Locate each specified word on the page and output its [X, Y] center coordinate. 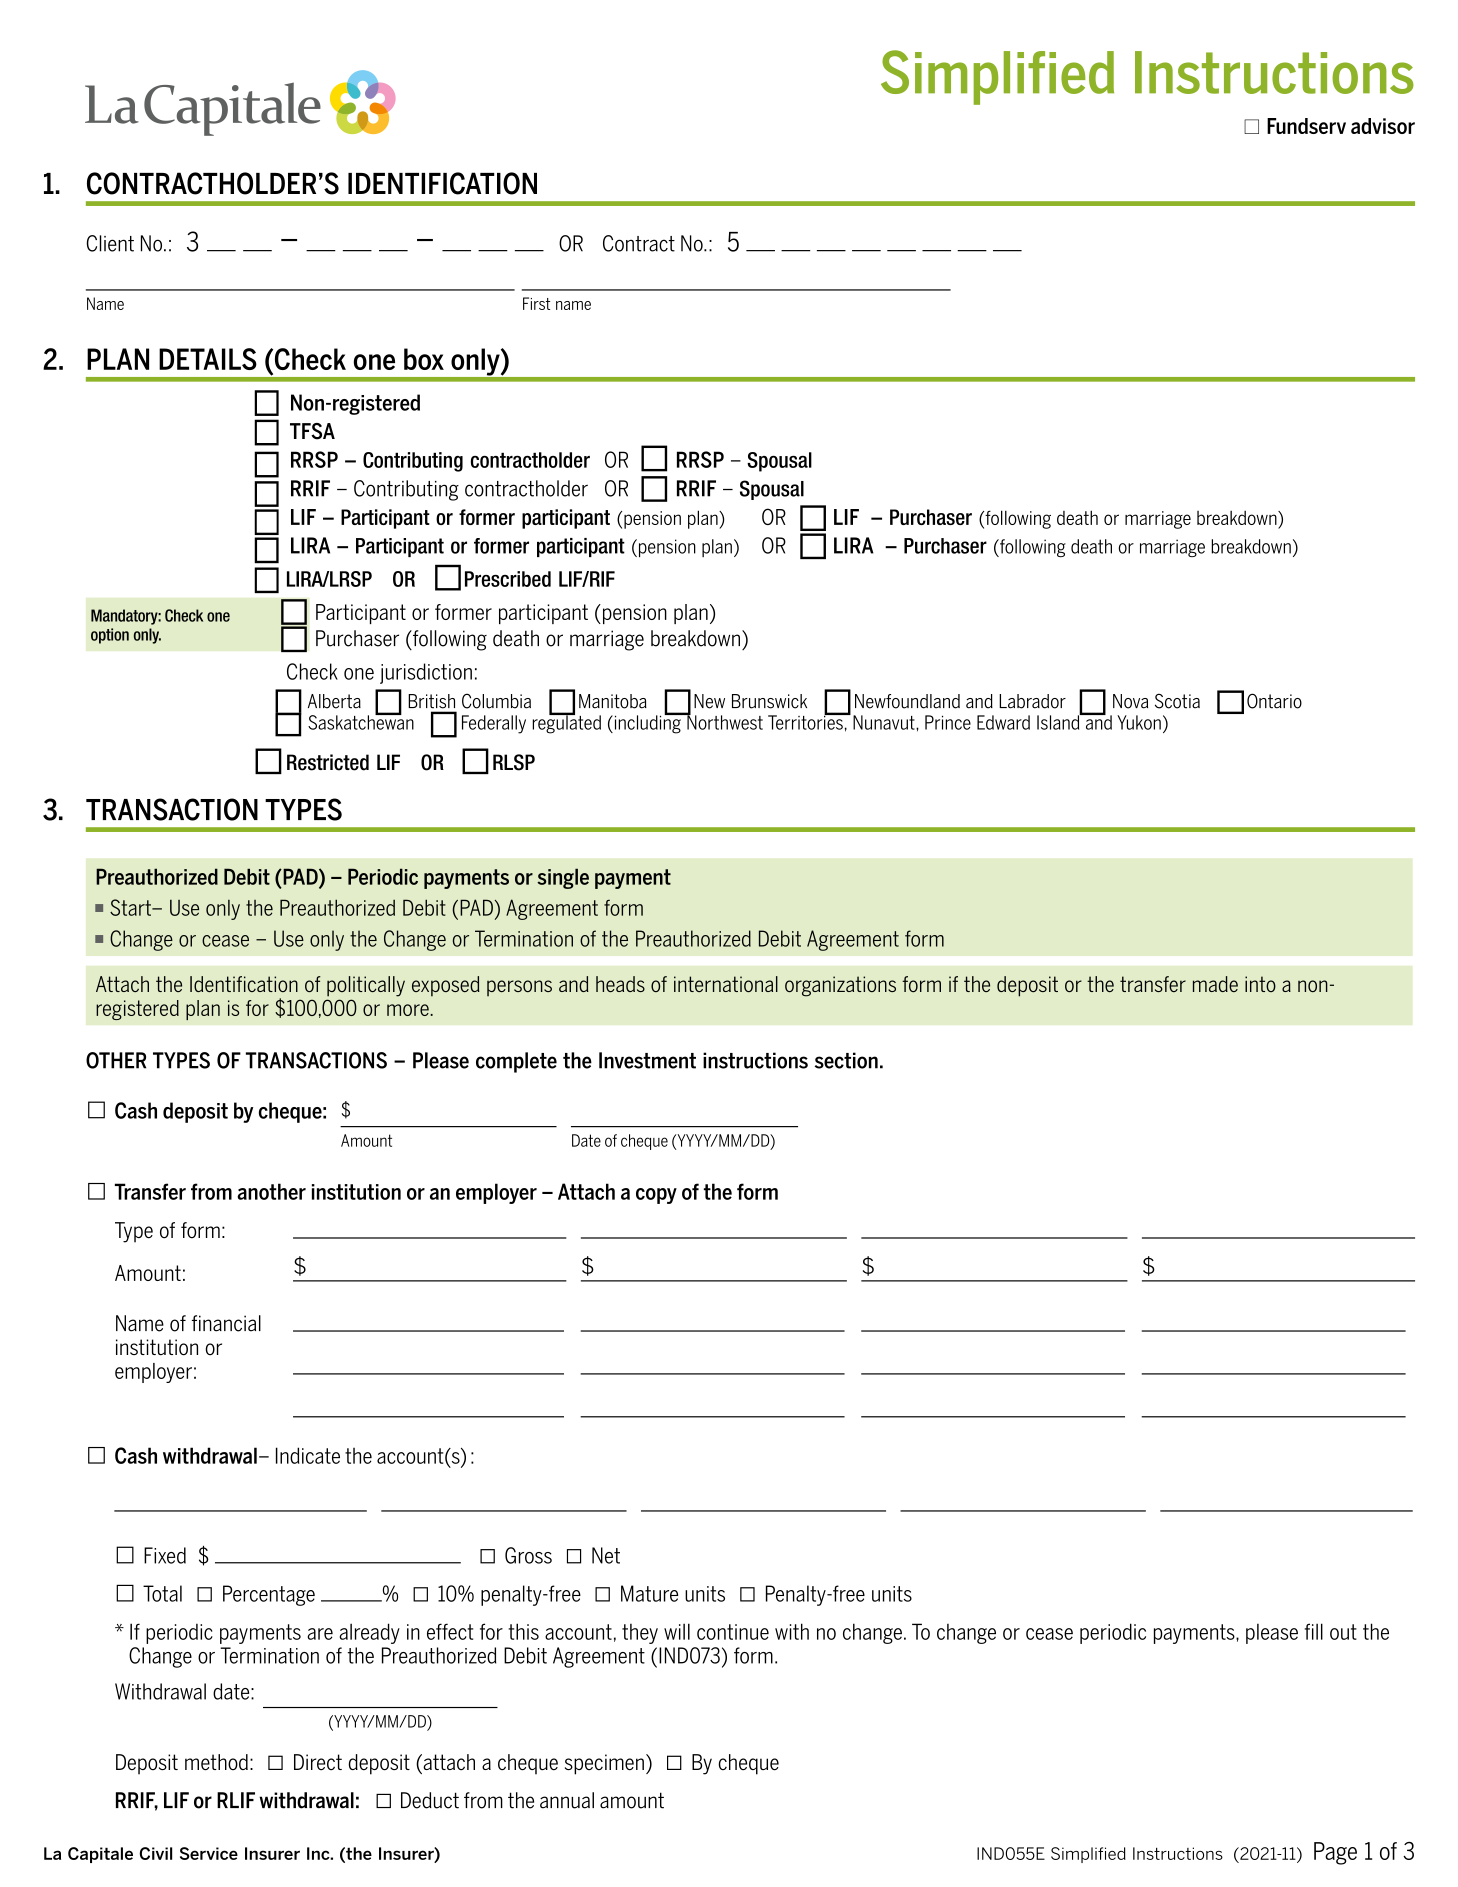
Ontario [1274, 701]
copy [656, 1196]
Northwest [724, 721]
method [216, 1762]
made [1215, 984]
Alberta [334, 701]
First [536, 303]
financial [226, 1323]
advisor [1383, 126]
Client [110, 243]
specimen [604, 1764]
